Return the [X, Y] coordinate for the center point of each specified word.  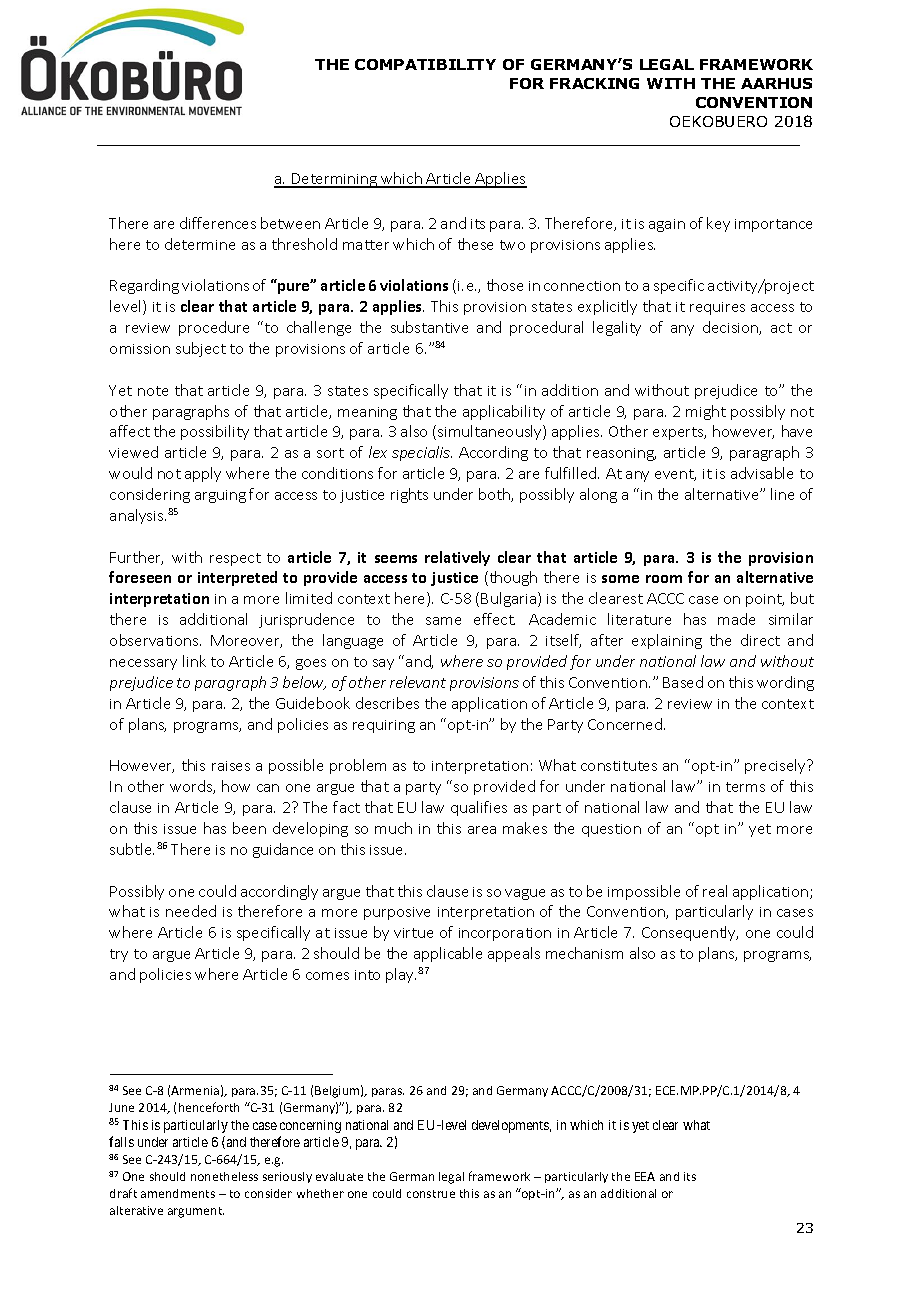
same [443, 621]
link [194, 661]
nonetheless [224, 1176]
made [736, 619]
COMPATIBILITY [425, 64]
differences [218, 223]
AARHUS [776, 83]
